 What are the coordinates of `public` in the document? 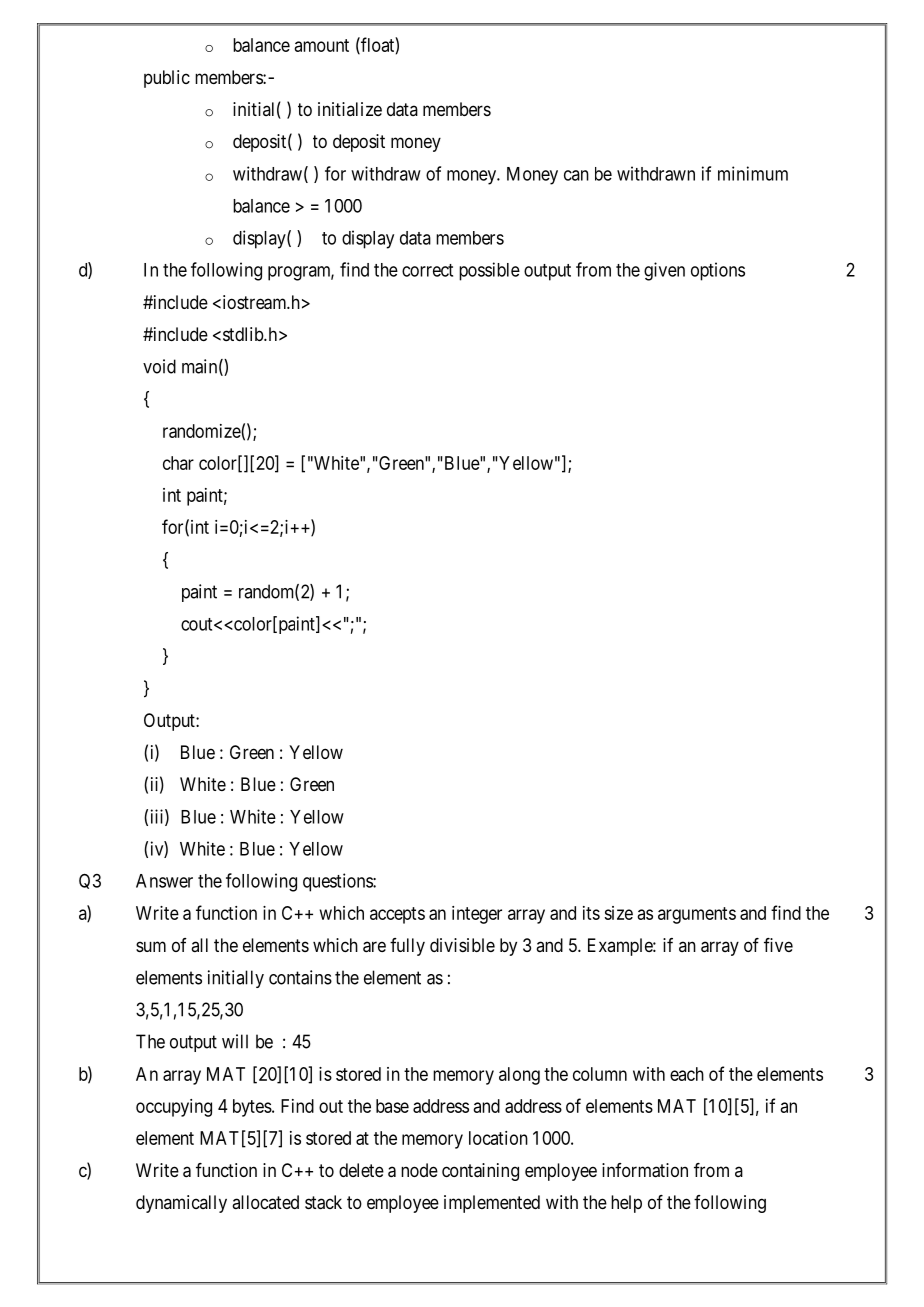 It's located at (167, 79).
